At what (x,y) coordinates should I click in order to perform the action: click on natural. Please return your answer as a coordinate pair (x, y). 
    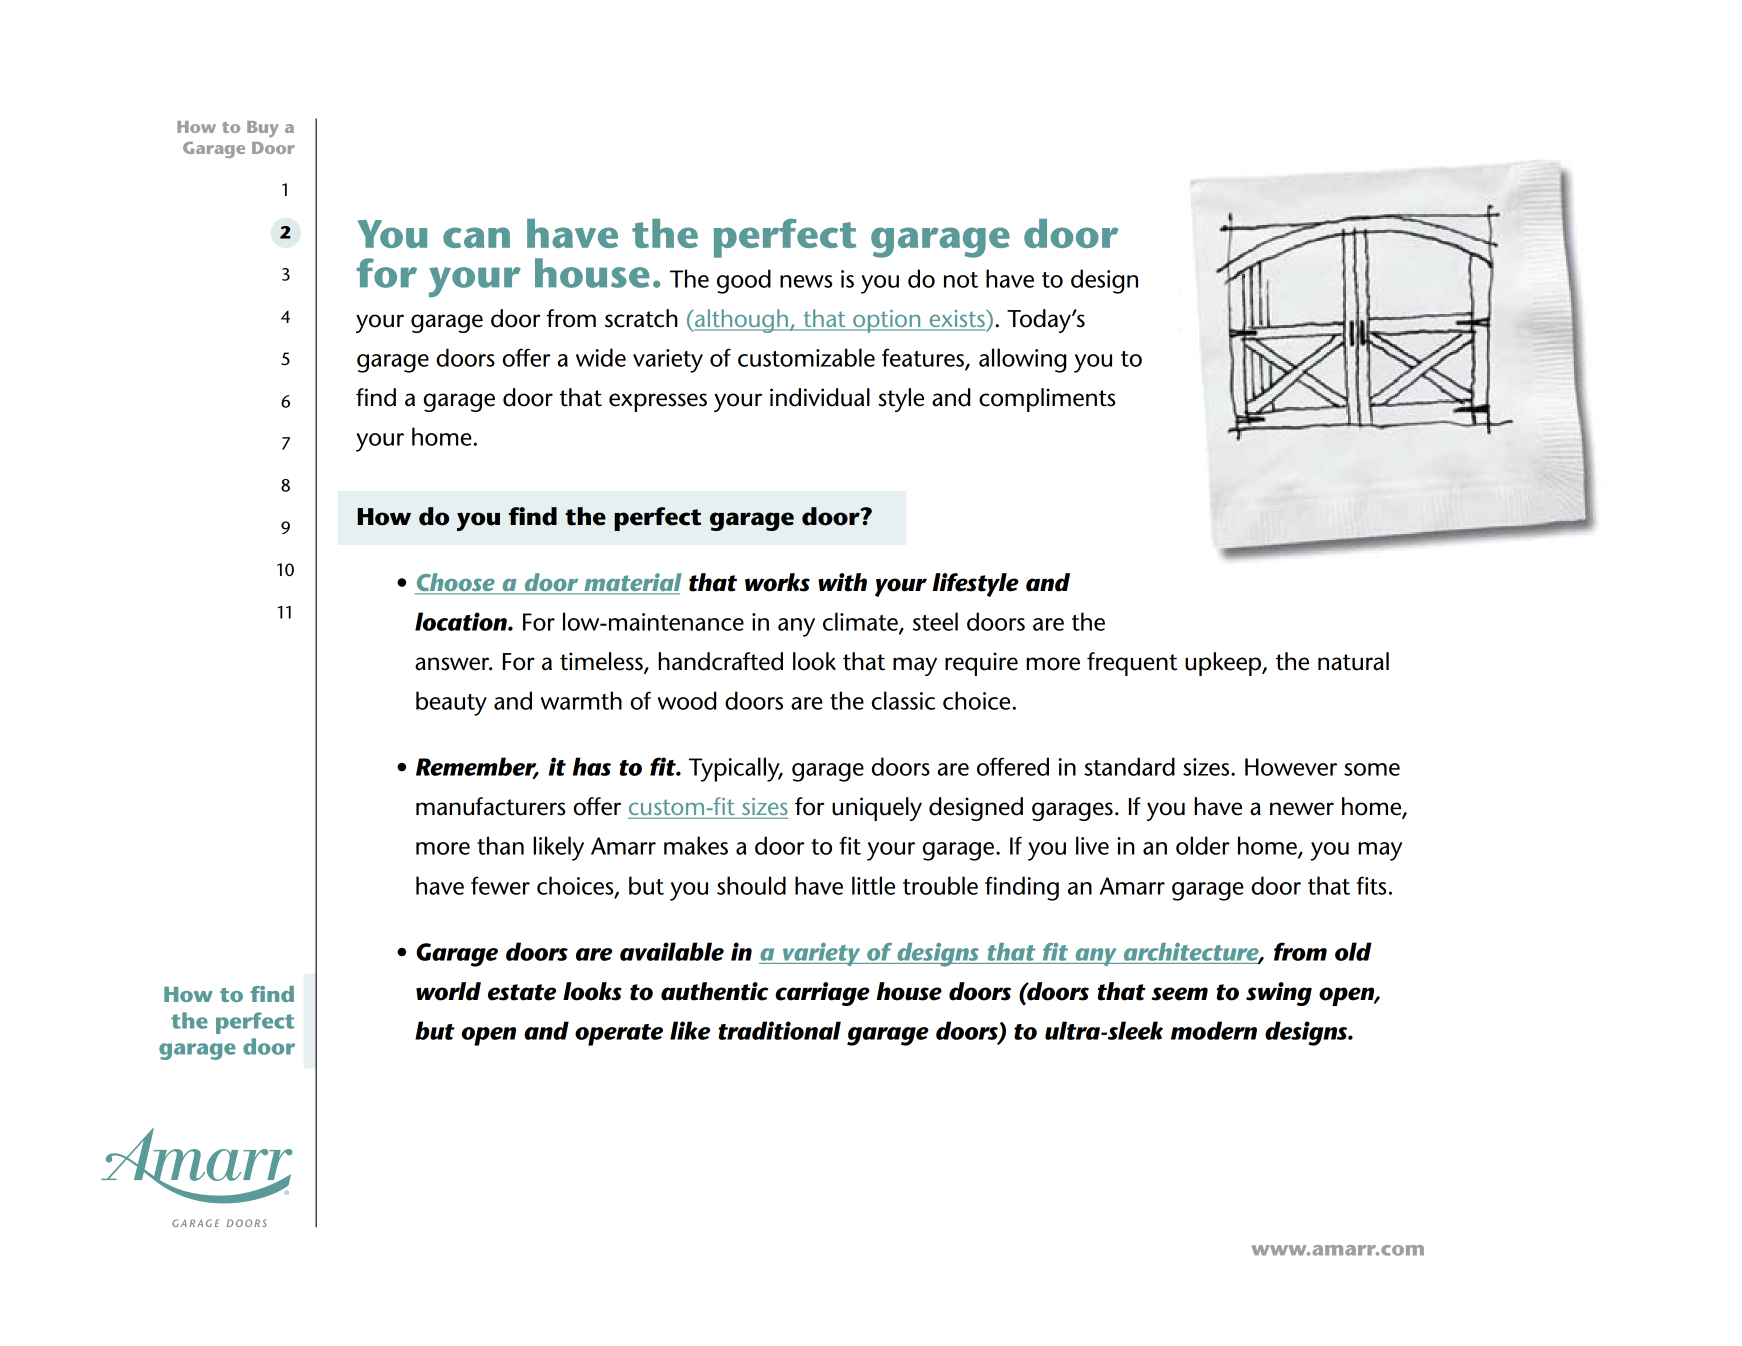
    Looking at the image, I should click on (1353, 661).
